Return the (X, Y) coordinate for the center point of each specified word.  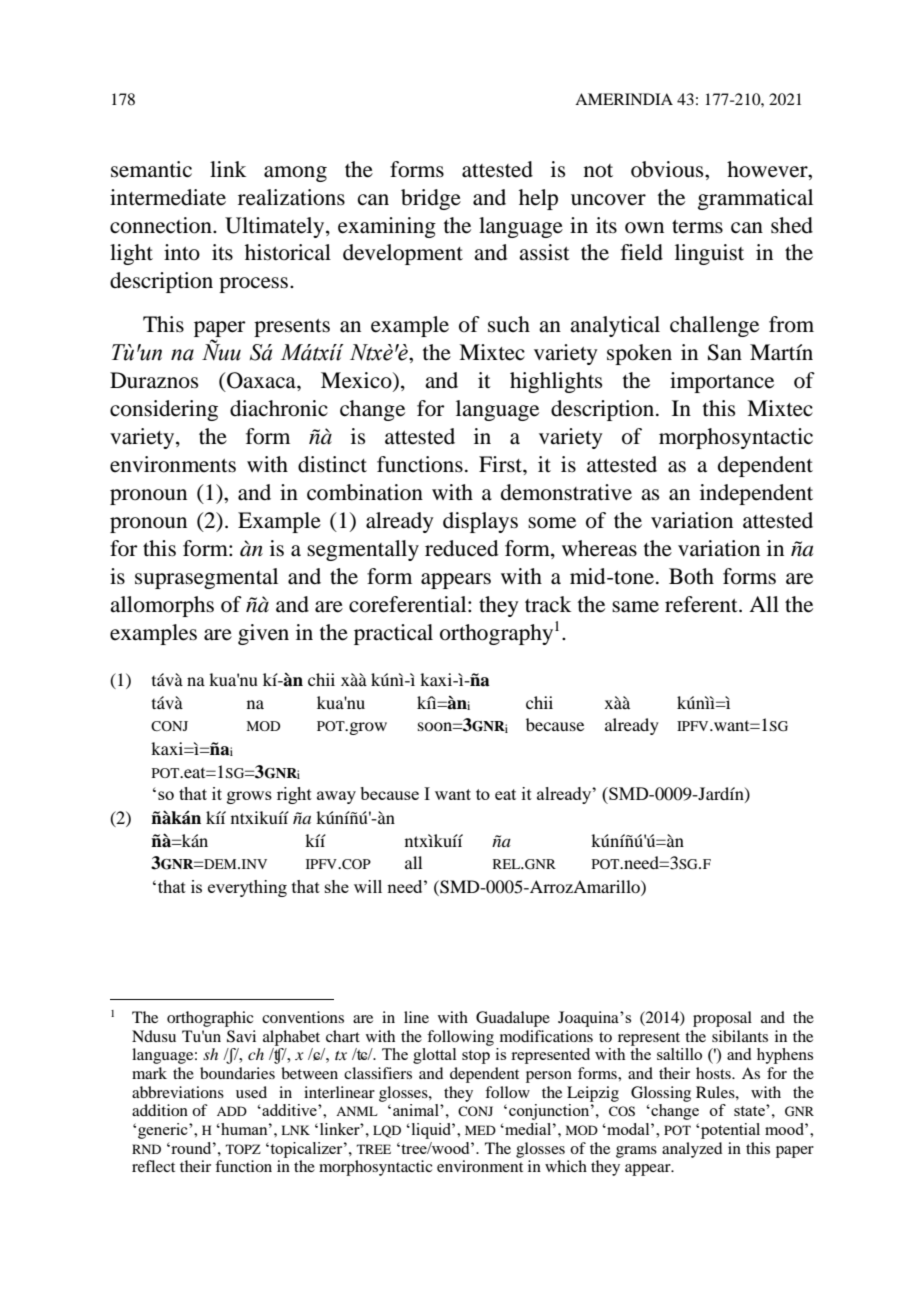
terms (697, 227)
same (635, 607)
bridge (431, 199)
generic (164, 1131)
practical (393, 634)
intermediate (168, 197)
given (263, 634)
